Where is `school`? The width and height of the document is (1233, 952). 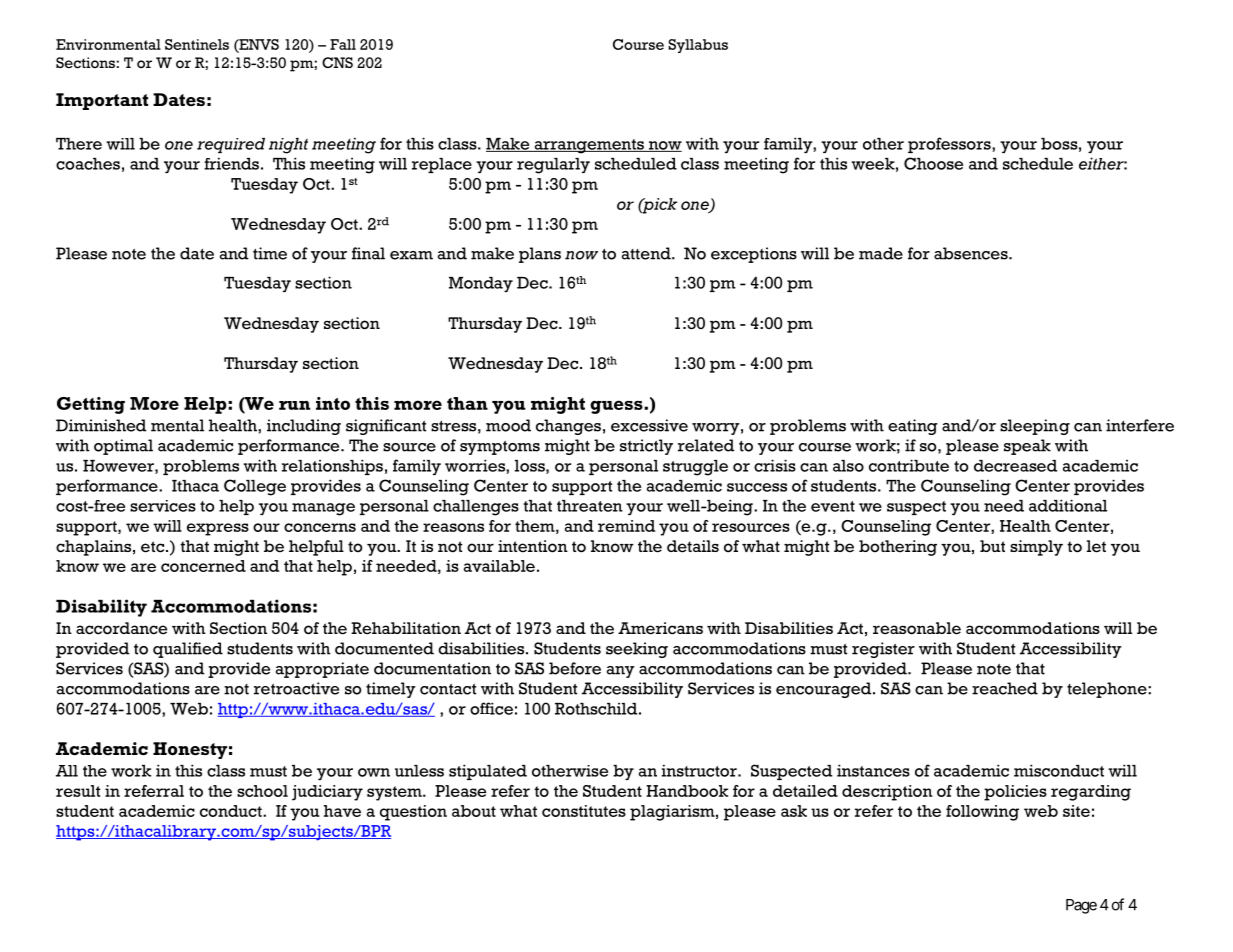 school is located at coordinates (262, 791).
